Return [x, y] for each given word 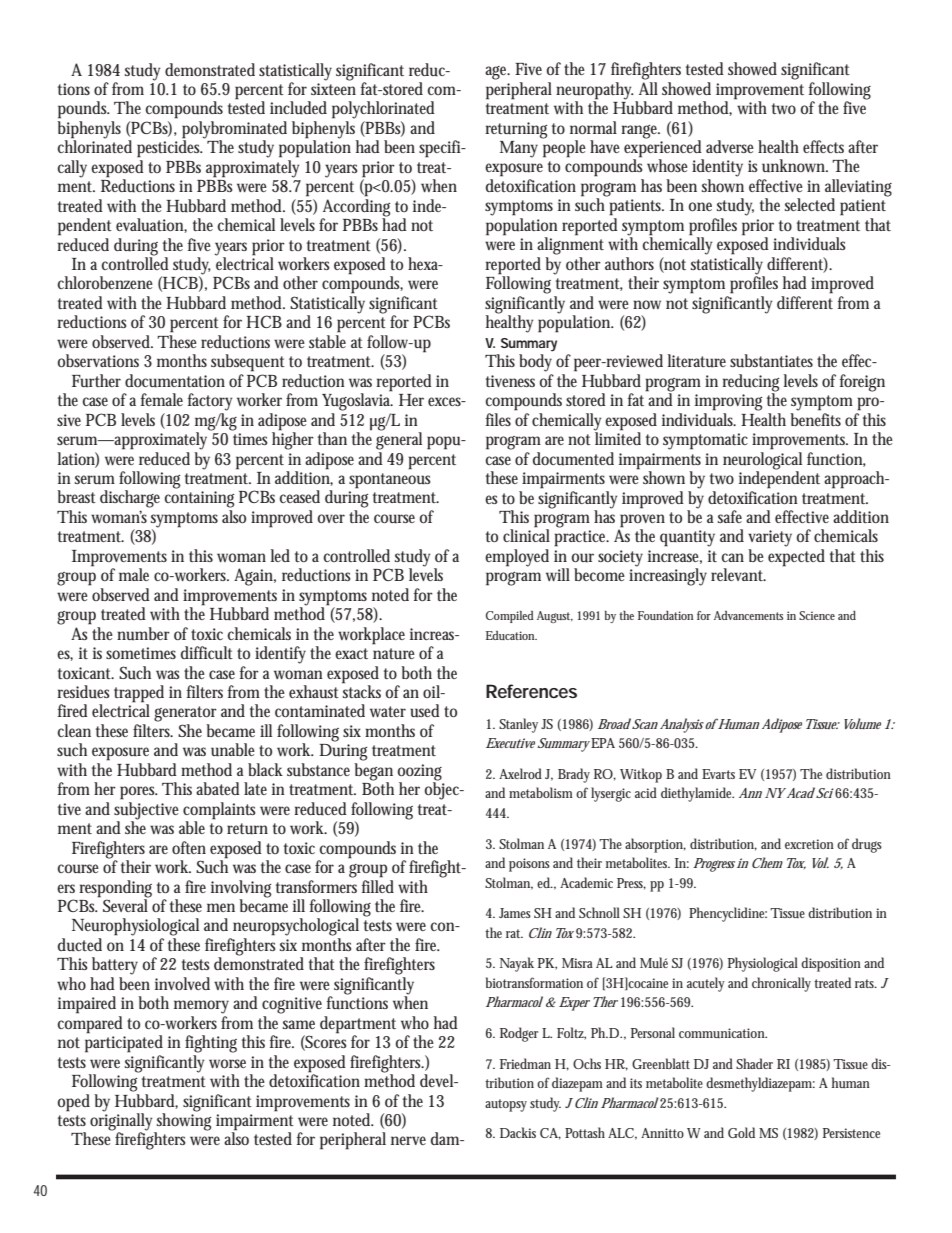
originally [123, 1122]
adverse [730, 146]
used [425, 711]
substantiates [771, 361]
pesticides [170, 148]
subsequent [248, 363]
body [535, 363]
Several [126, 904]
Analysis [682, 725]
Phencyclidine [728, 914]
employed [517, 558]
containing [199, 499]
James [515, 913]
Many [519, 149]
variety [770, 538]
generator [185, 714]
